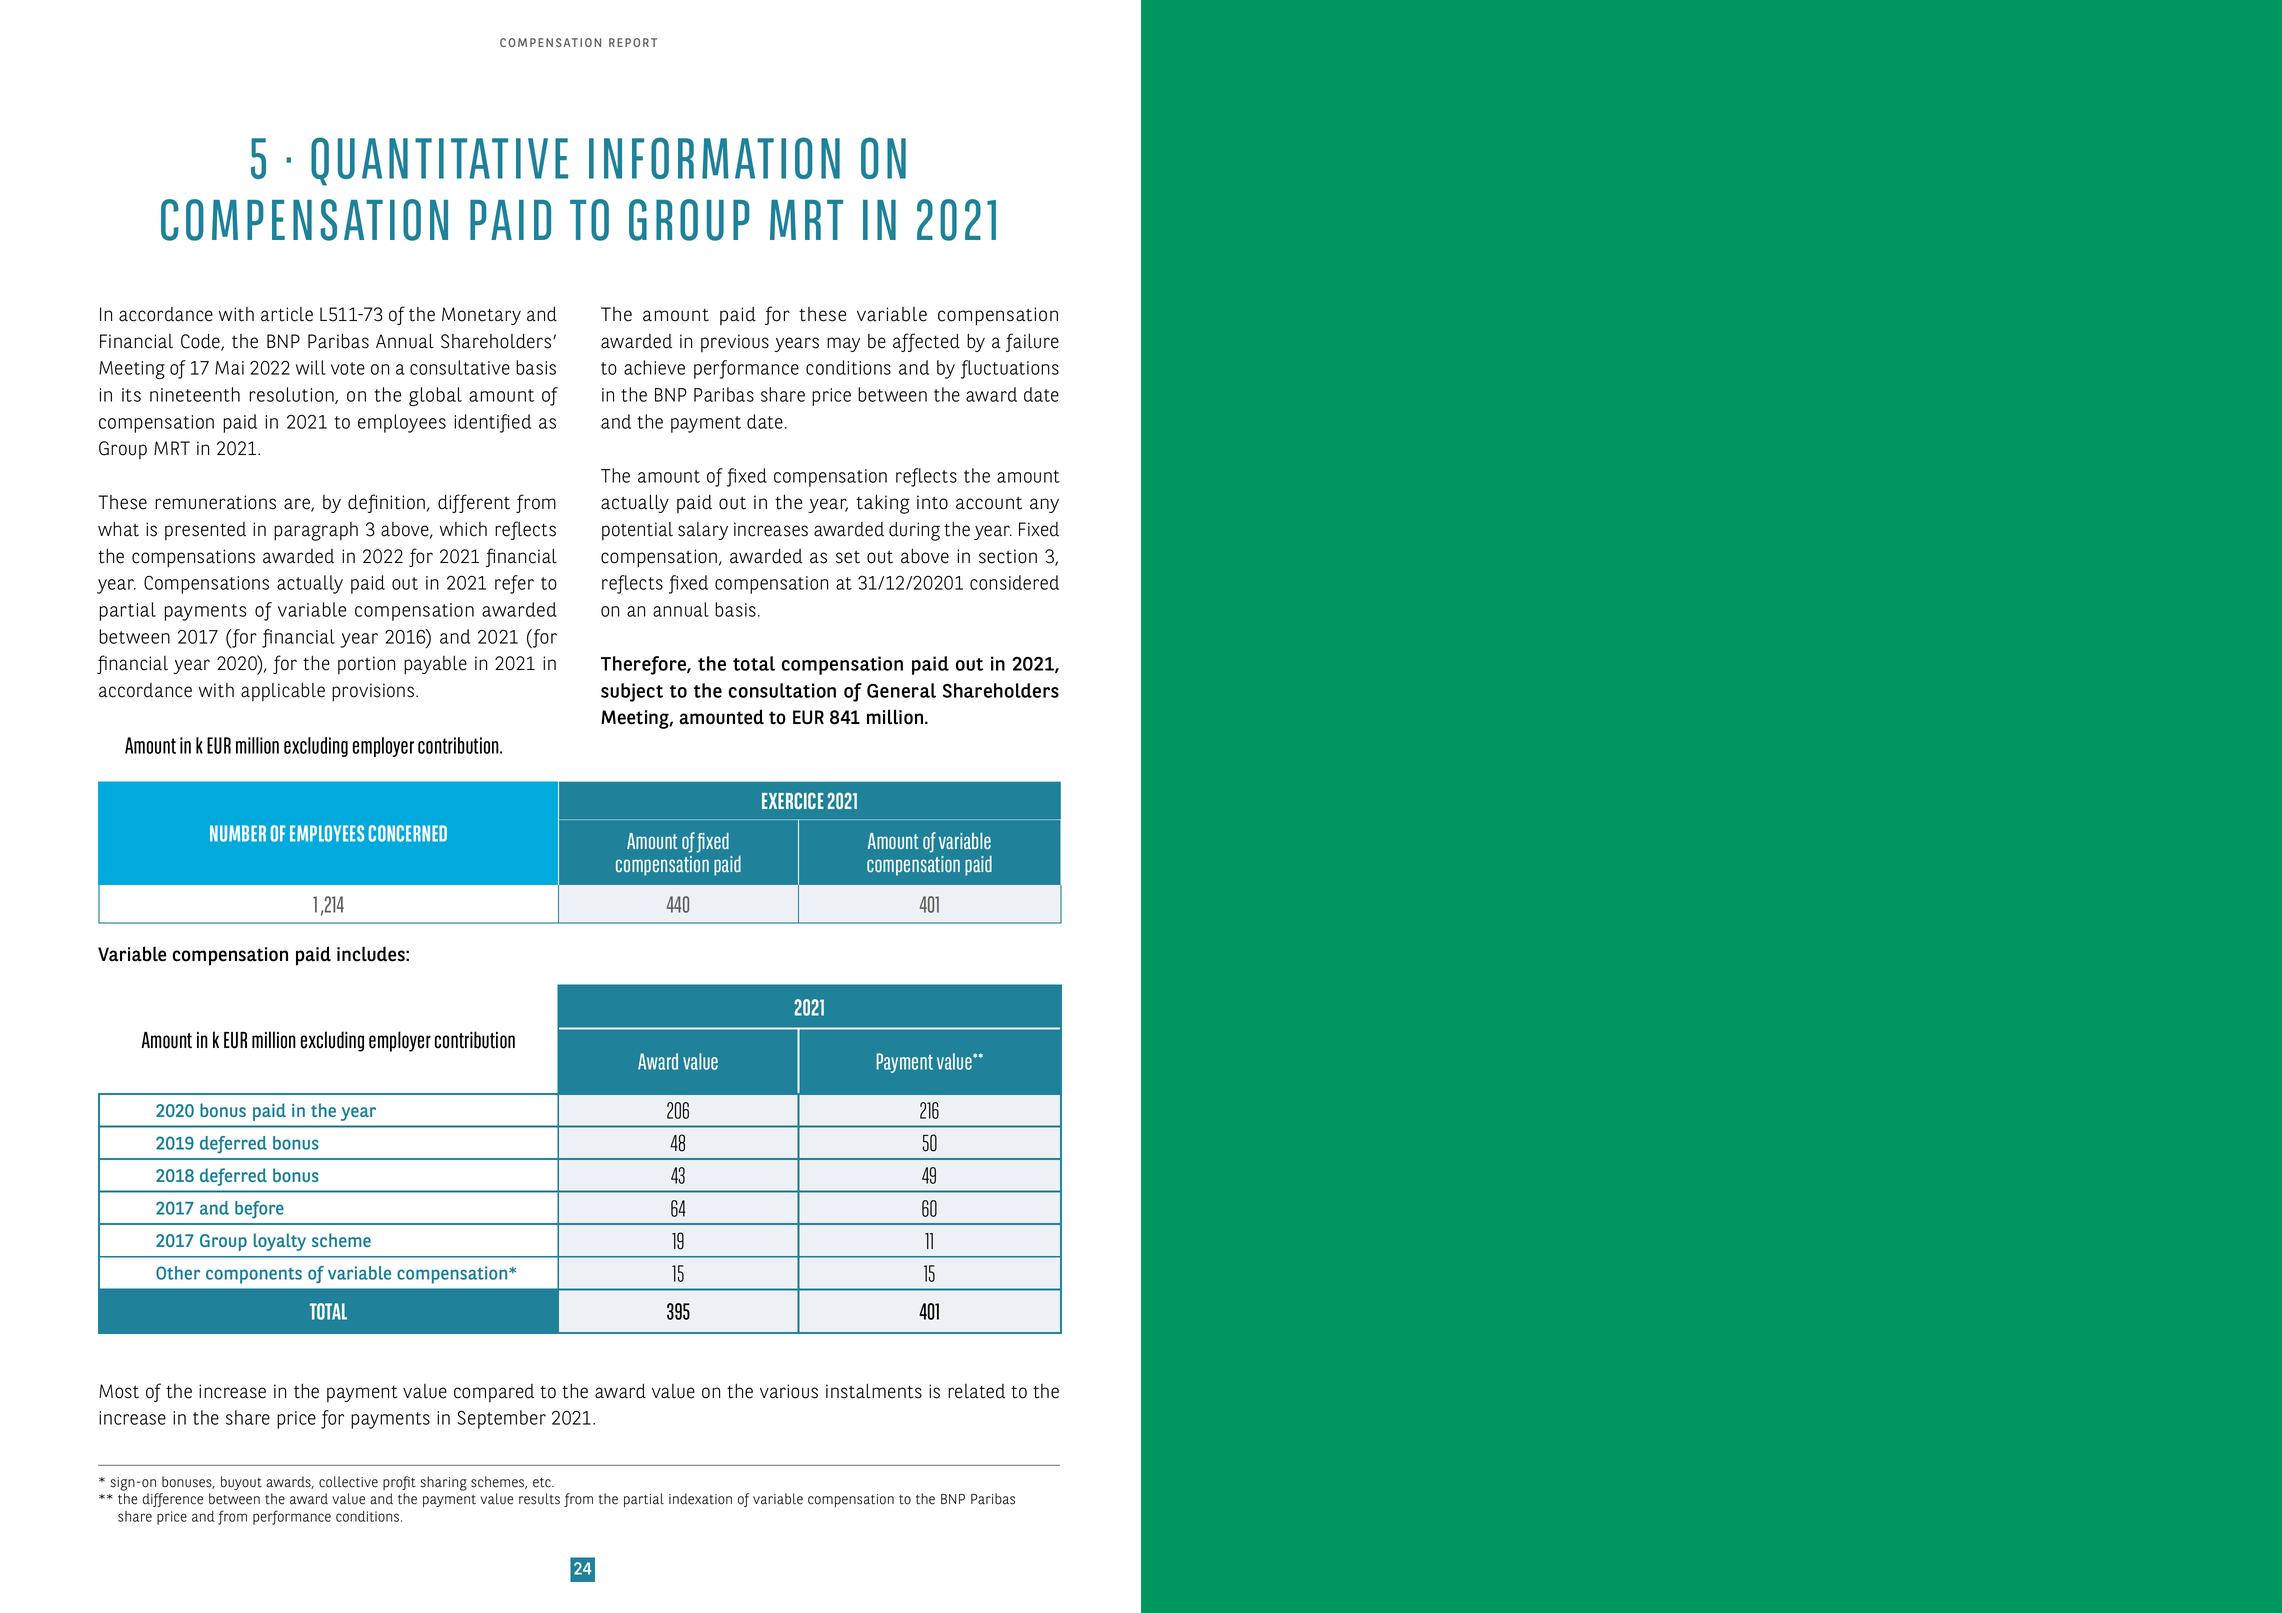 Image resolution: width=2282 pixels, height=1613 pixels. Describe the element at coordinates (205, 531) in the screenshot. I see `presented` at that location.
